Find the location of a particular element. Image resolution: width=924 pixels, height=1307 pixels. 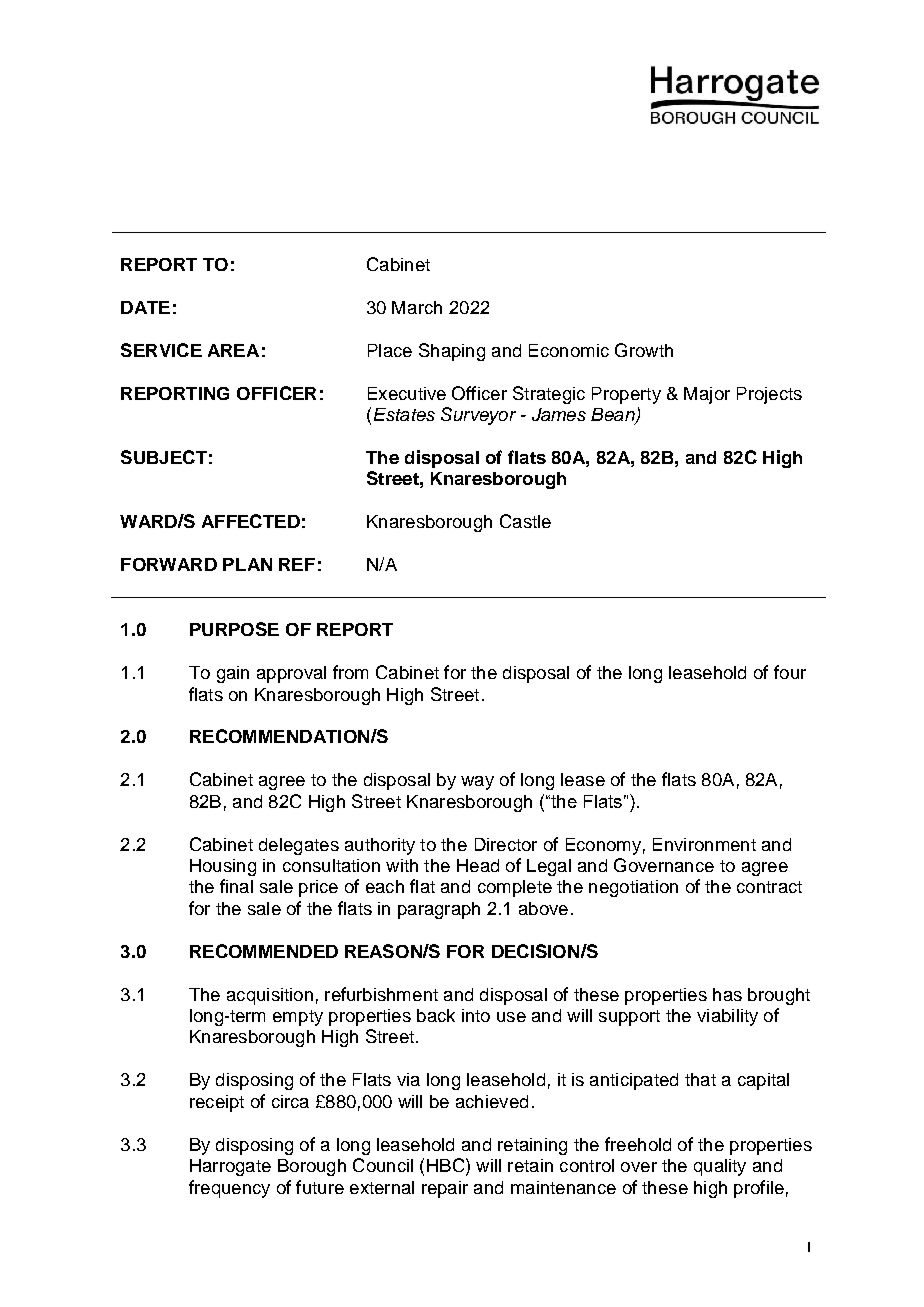

Growth is located at coordinates (644, 350).
